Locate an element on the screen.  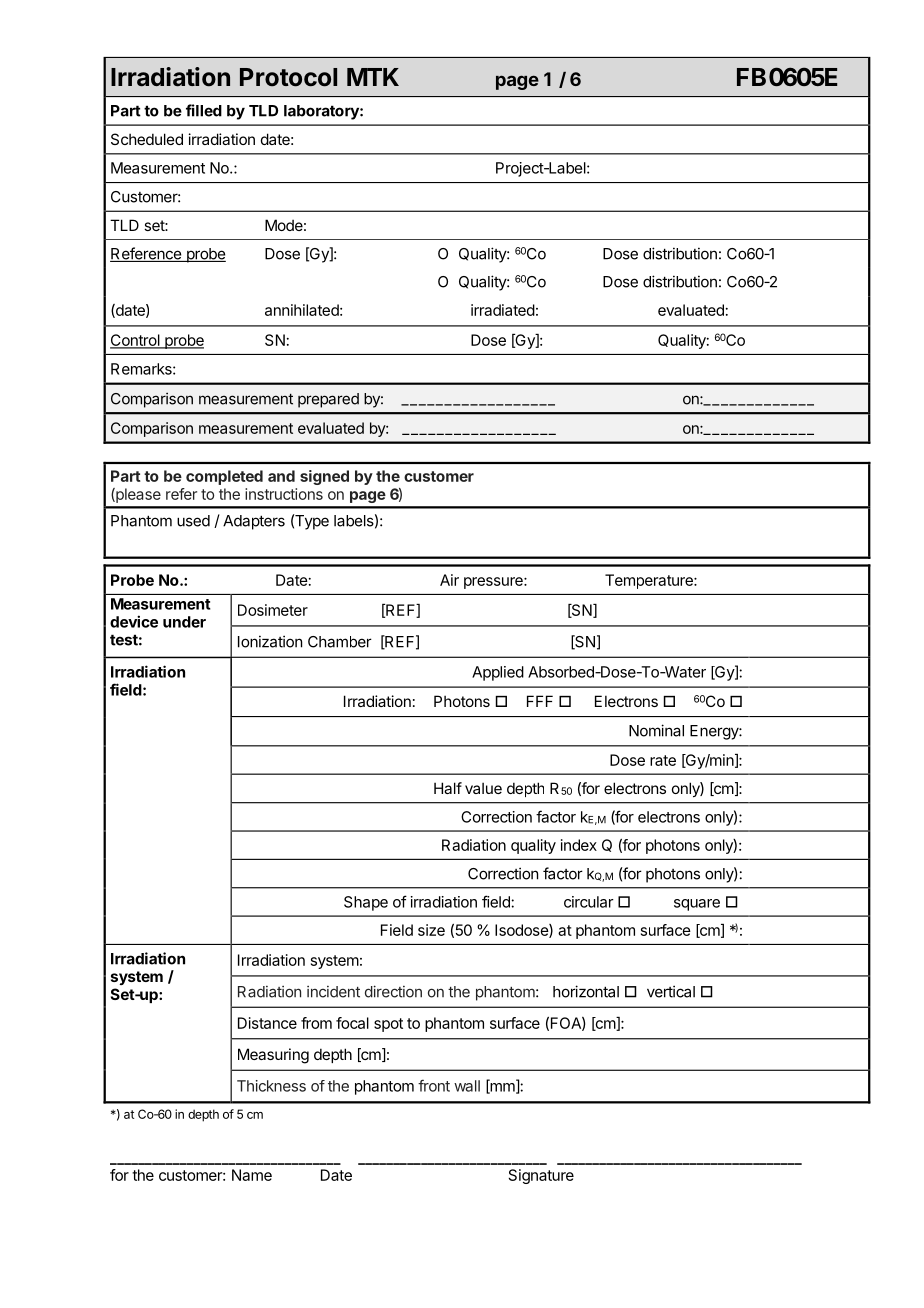
Half is located at coordinates (448, 788).
